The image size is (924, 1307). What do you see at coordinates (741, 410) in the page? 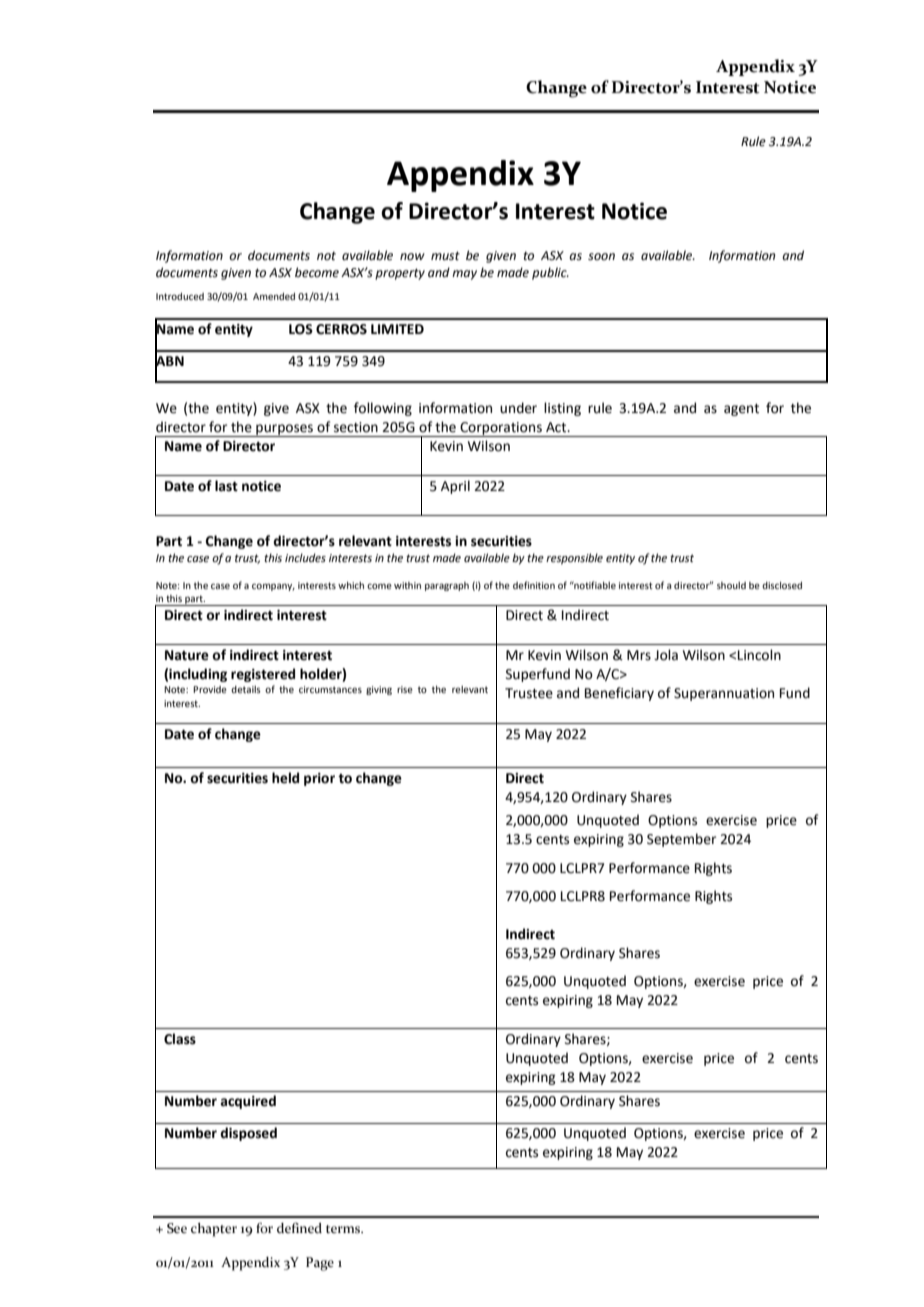
I see `agent` at bounding box center [741, 410].
